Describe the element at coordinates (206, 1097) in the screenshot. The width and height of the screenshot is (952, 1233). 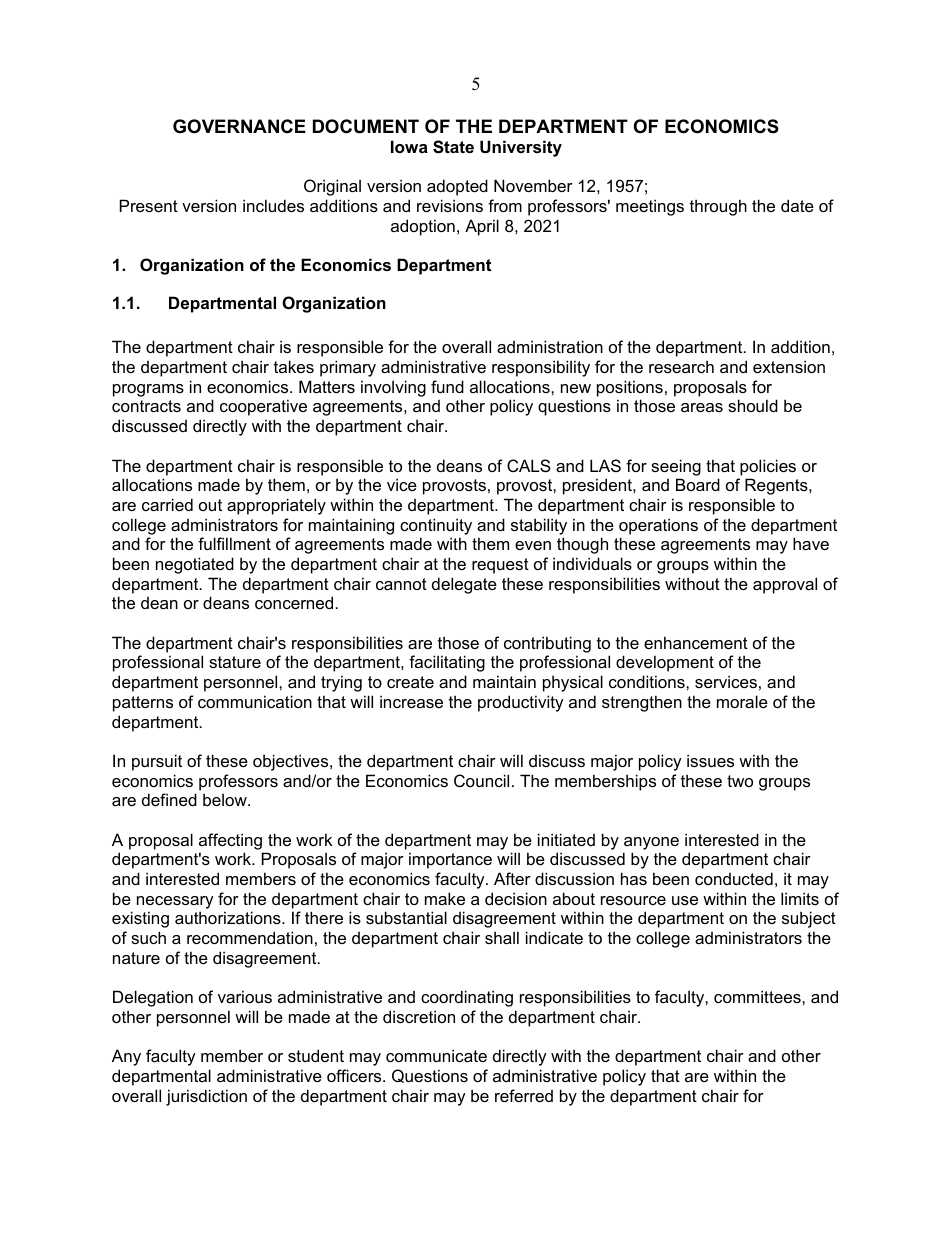
I see `jurisdiction` at that location.
